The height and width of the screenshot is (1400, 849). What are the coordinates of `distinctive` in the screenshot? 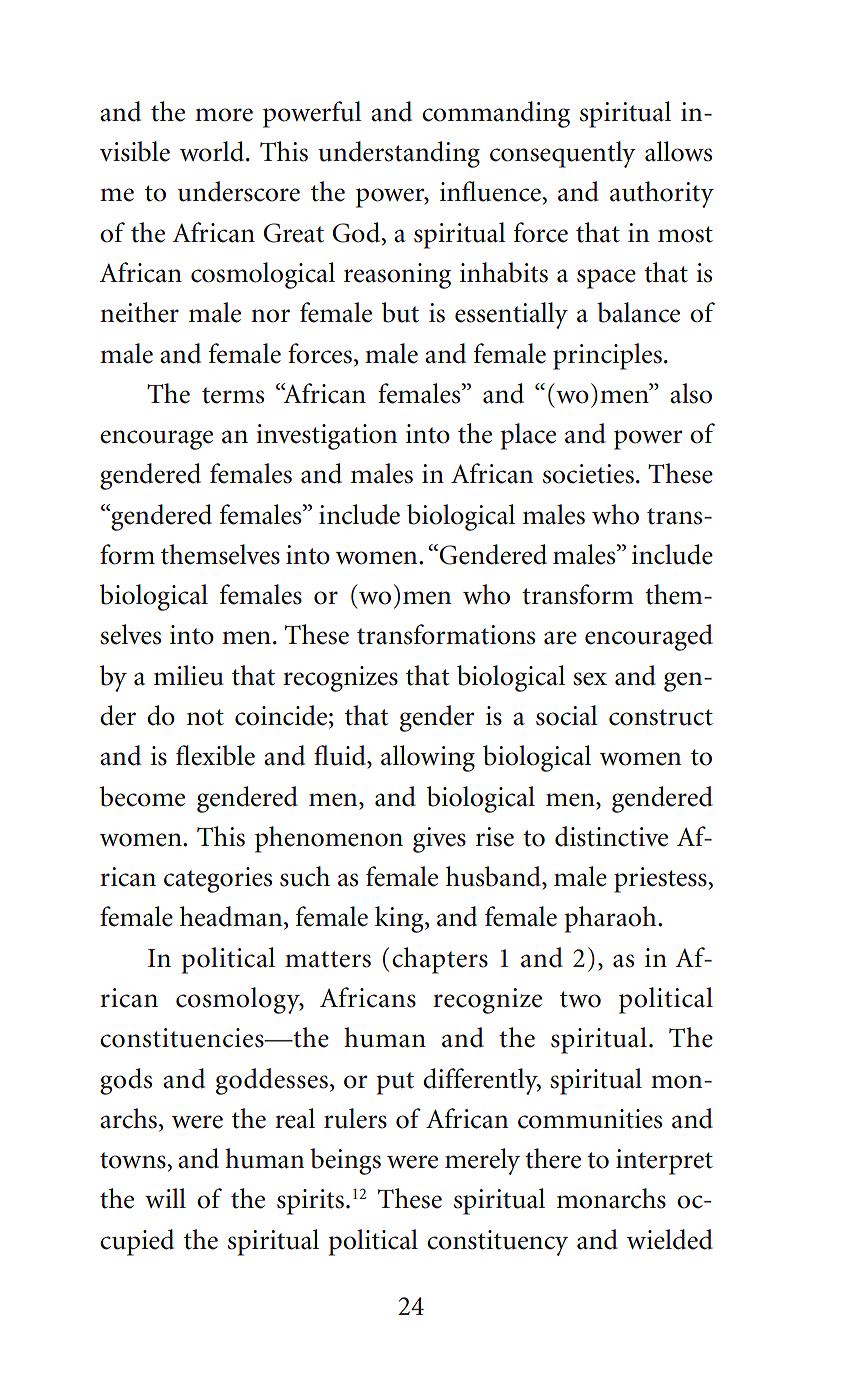 It's located at (611, 836).
